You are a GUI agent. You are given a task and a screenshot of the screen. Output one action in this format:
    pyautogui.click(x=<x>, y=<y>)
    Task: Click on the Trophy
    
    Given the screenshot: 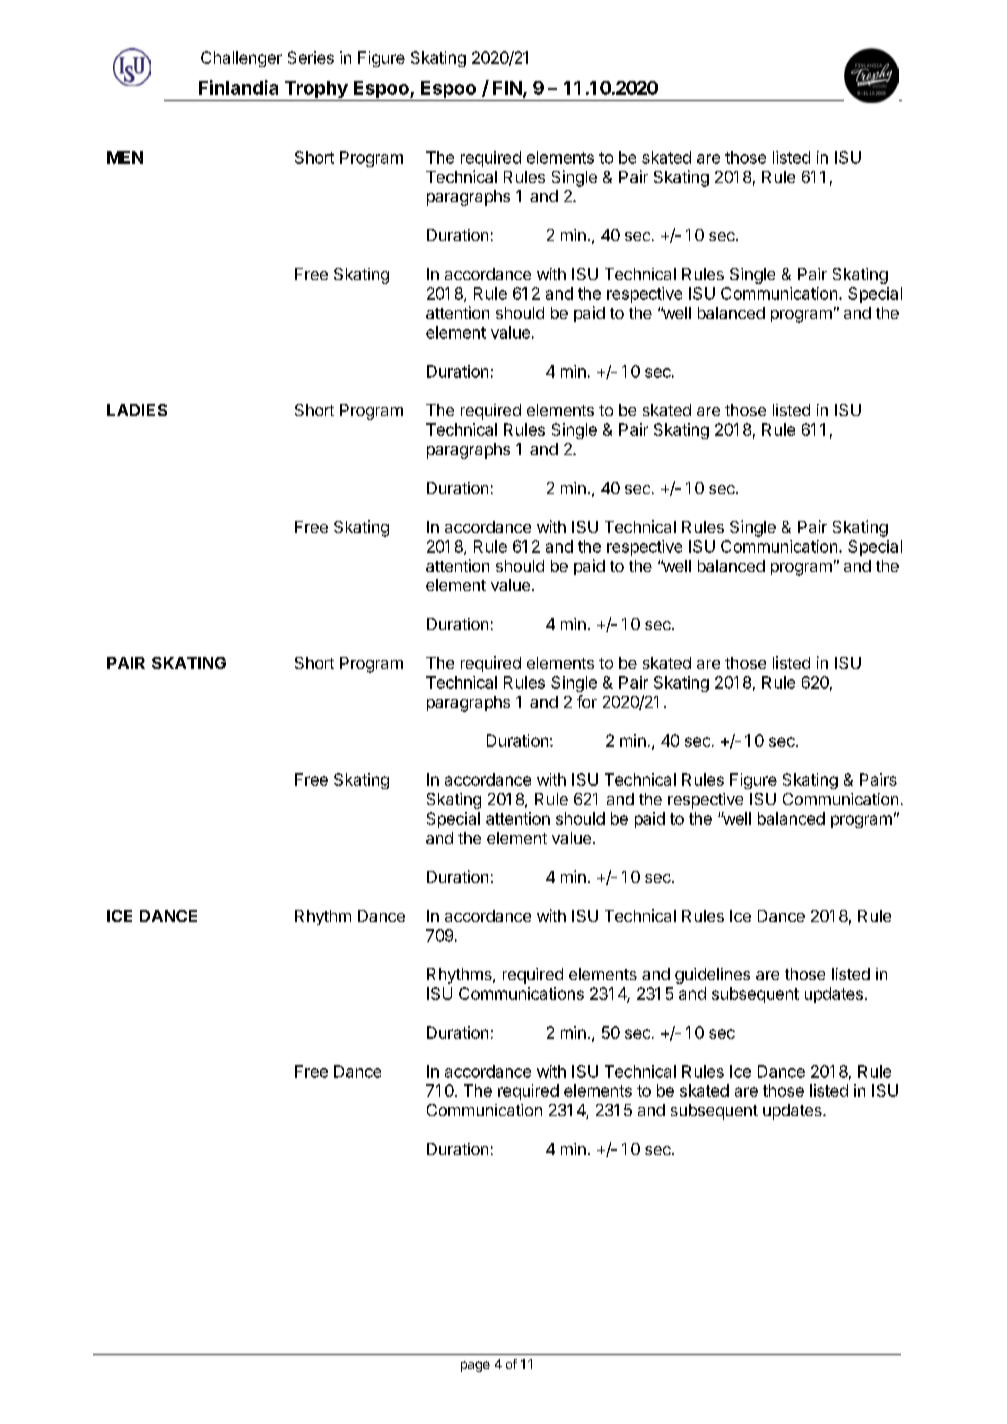 What is the action you would take?
    pyautogui.click(x=316, y=91)
